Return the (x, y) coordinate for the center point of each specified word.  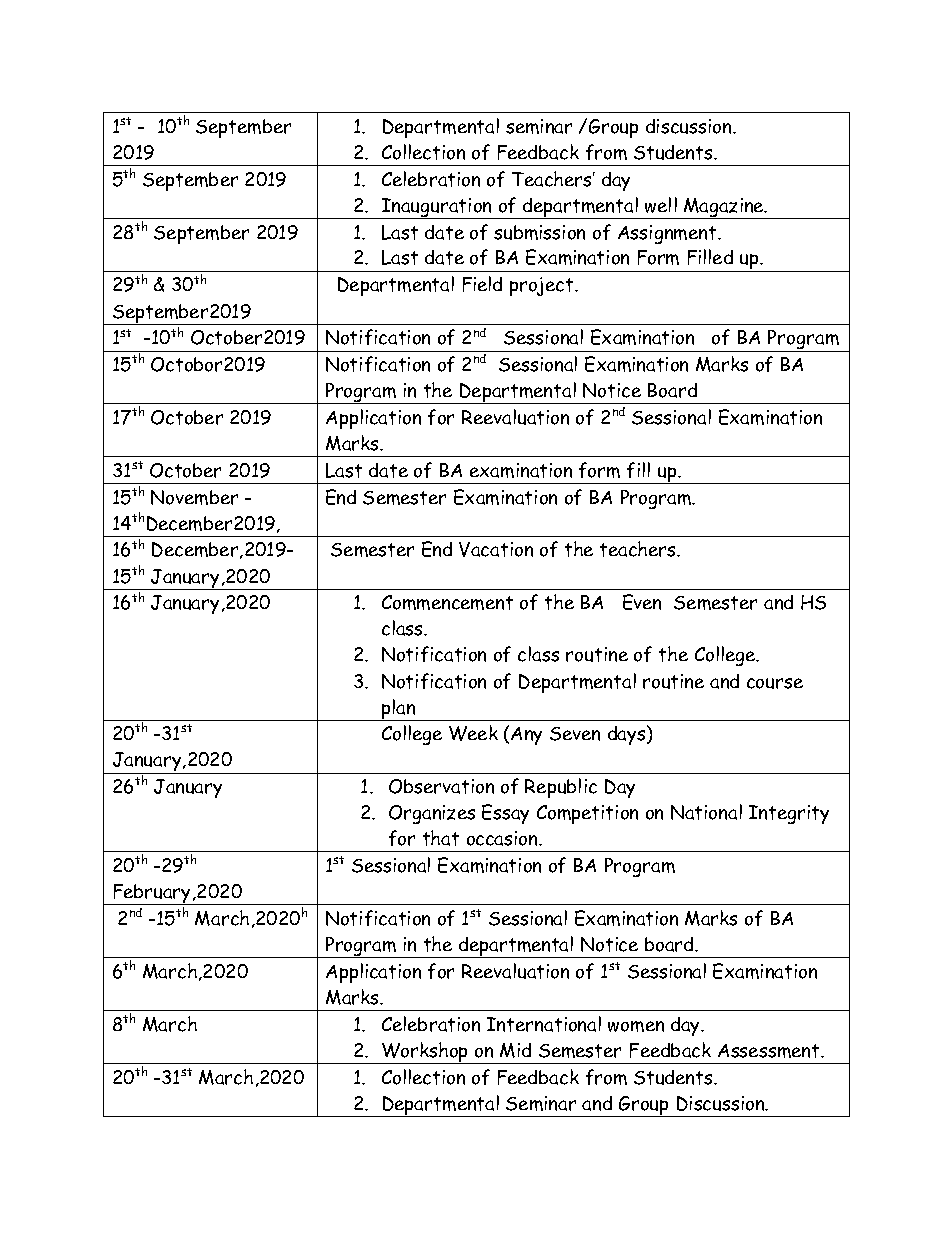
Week (473, 733)
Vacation (496, 549)
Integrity (789, 814)
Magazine (724, 208)
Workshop (425, 1053)
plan (399, 710)
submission (539, 232)
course (775, 683)
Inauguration (437, 208)
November (194, 497)
